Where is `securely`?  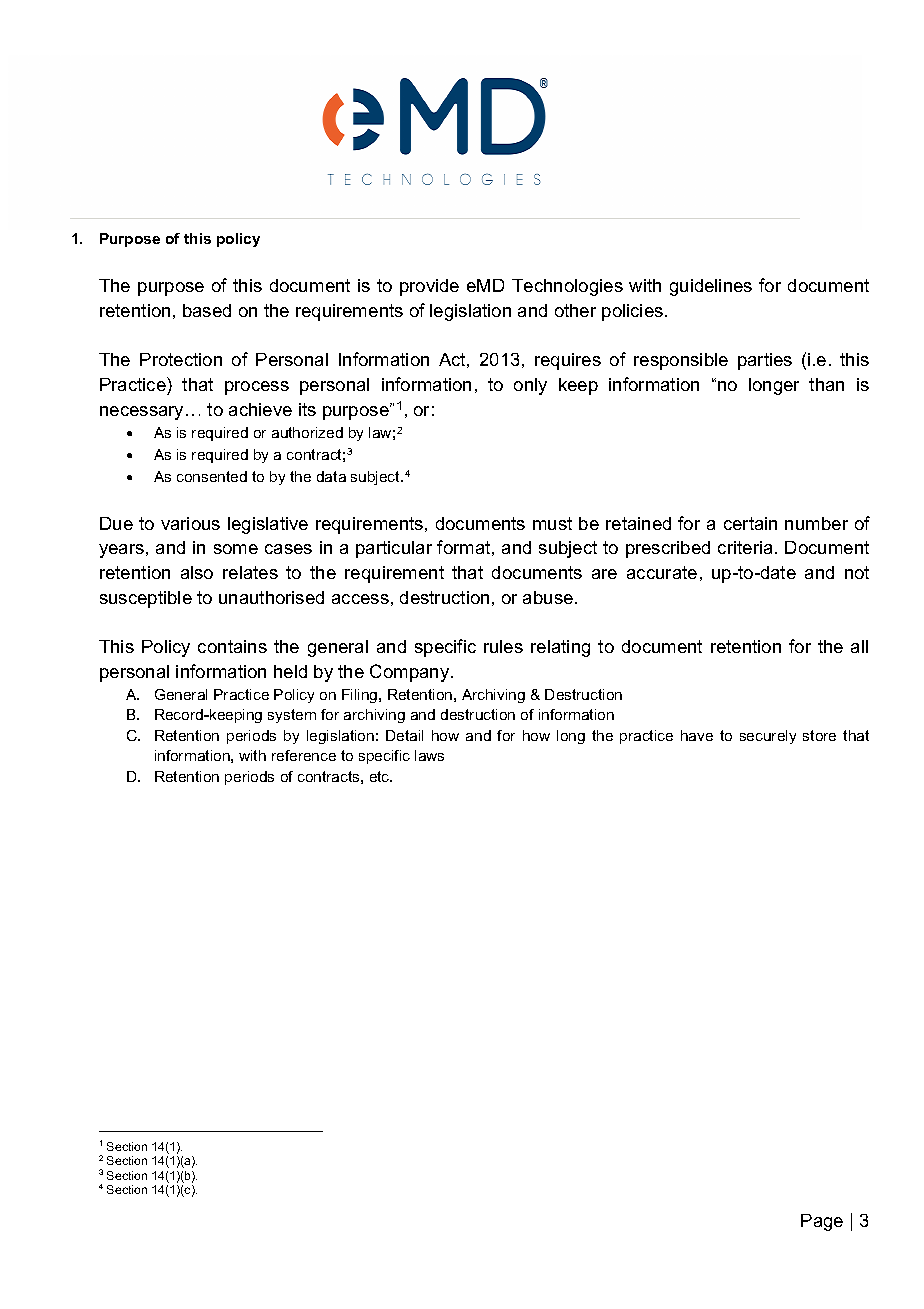
securely is located at coordinates (768, 737).
